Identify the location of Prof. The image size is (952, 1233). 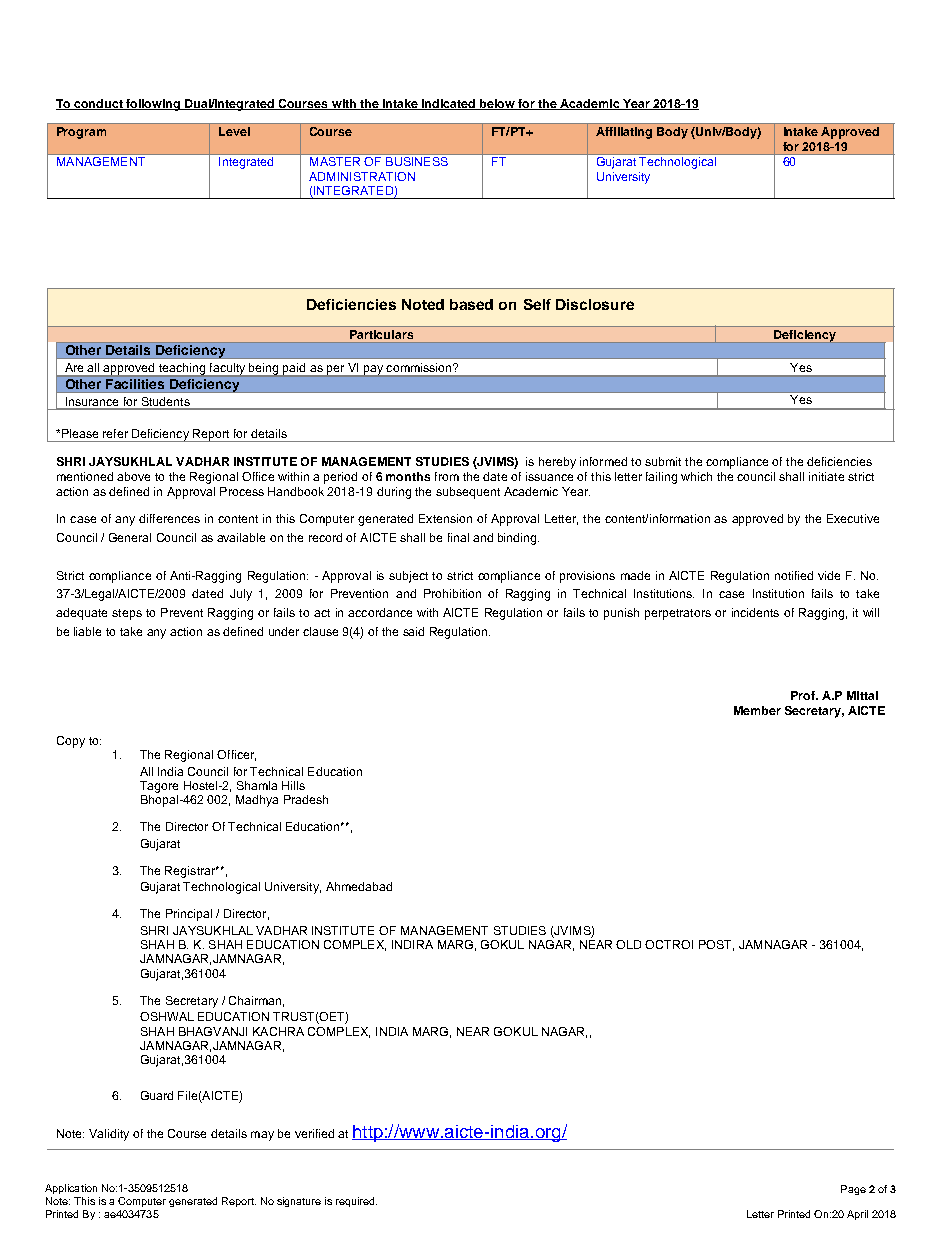
(804, 695).
